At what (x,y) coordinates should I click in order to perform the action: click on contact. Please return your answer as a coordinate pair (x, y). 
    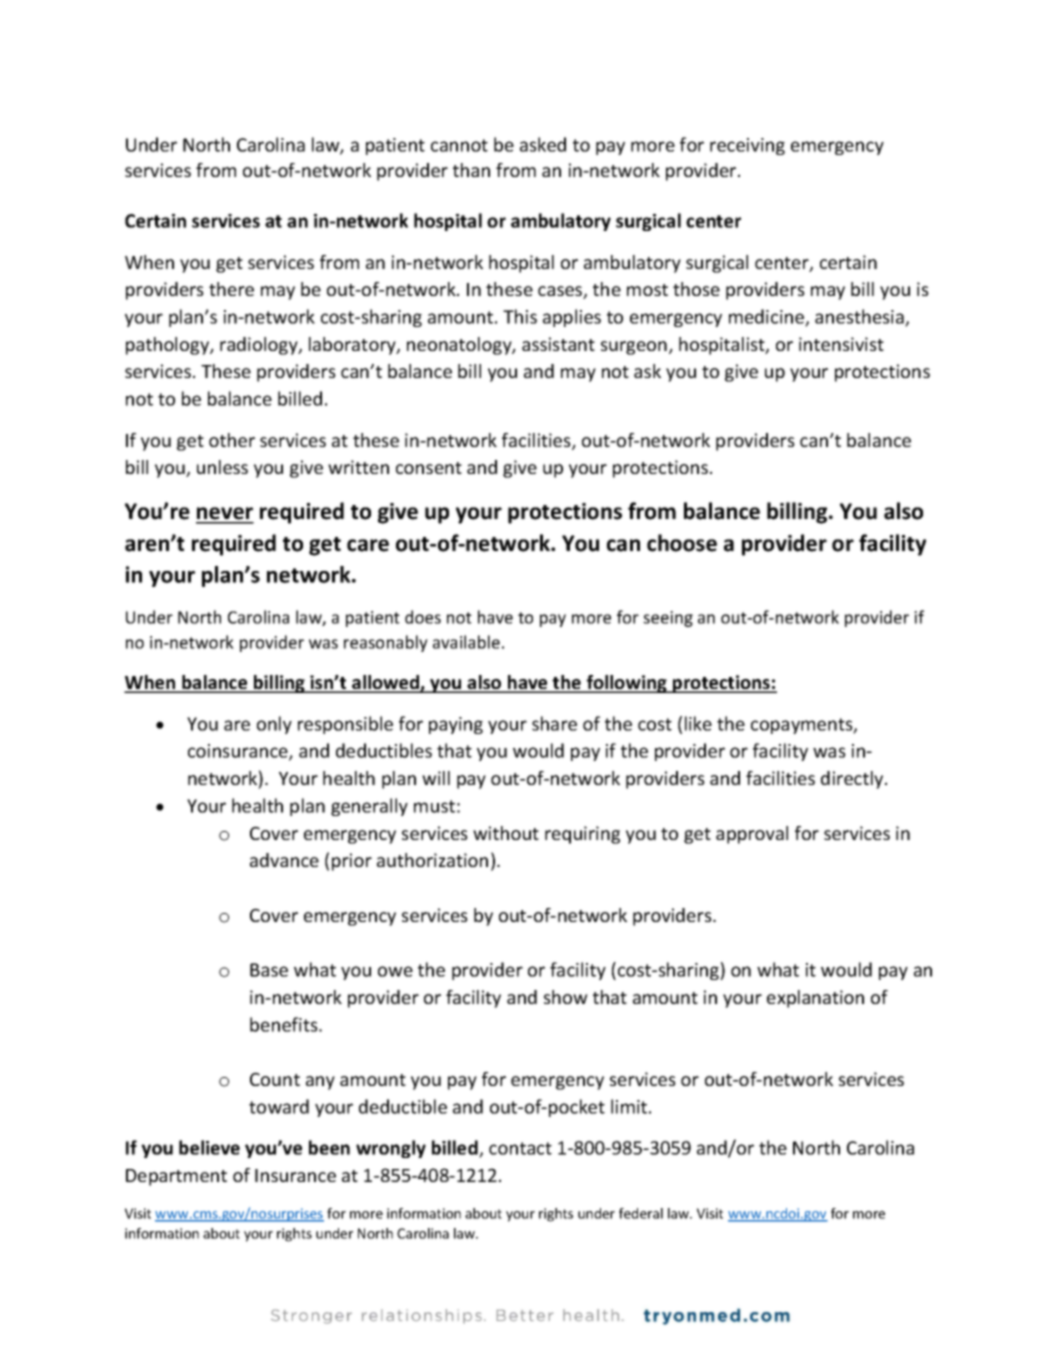
    Looking at the image, I should click on (520, 1148).
